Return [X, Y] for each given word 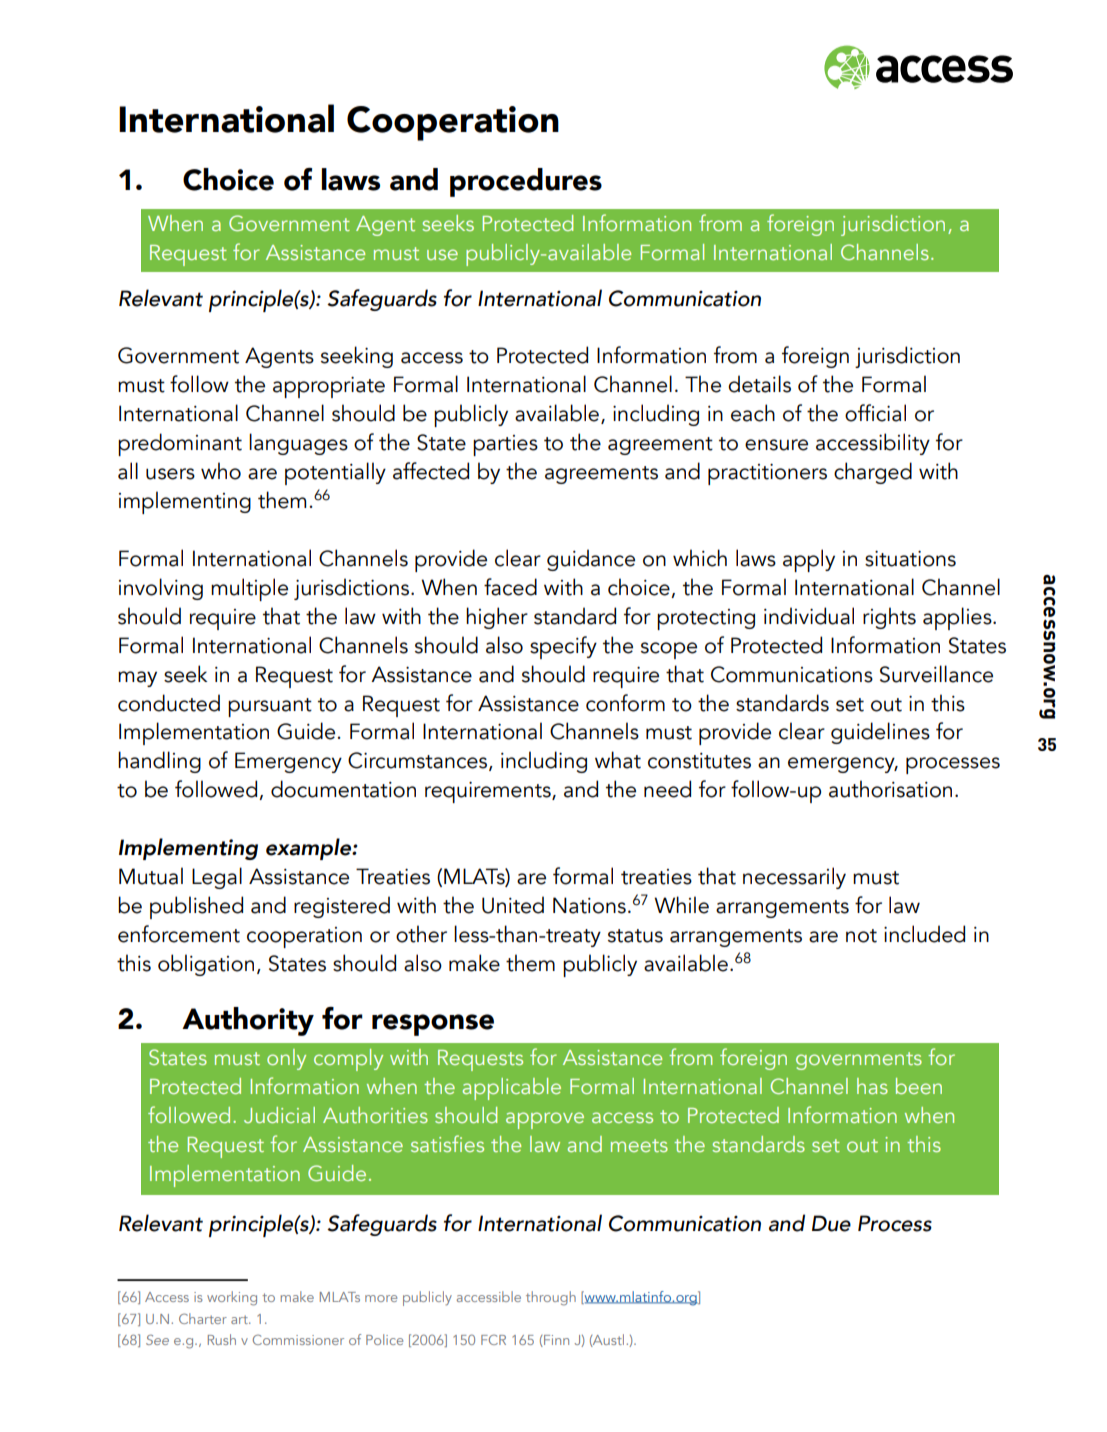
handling [159, 762]
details [759, 384]
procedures [526, 182]
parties [505, 445]
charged [873, 473]
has [872, 1086]
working [232, 1298]
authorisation [890, 789]
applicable [512, 1089]
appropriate [329, 387]
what [618, 760]
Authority [248, 1021]
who [221, 471]
